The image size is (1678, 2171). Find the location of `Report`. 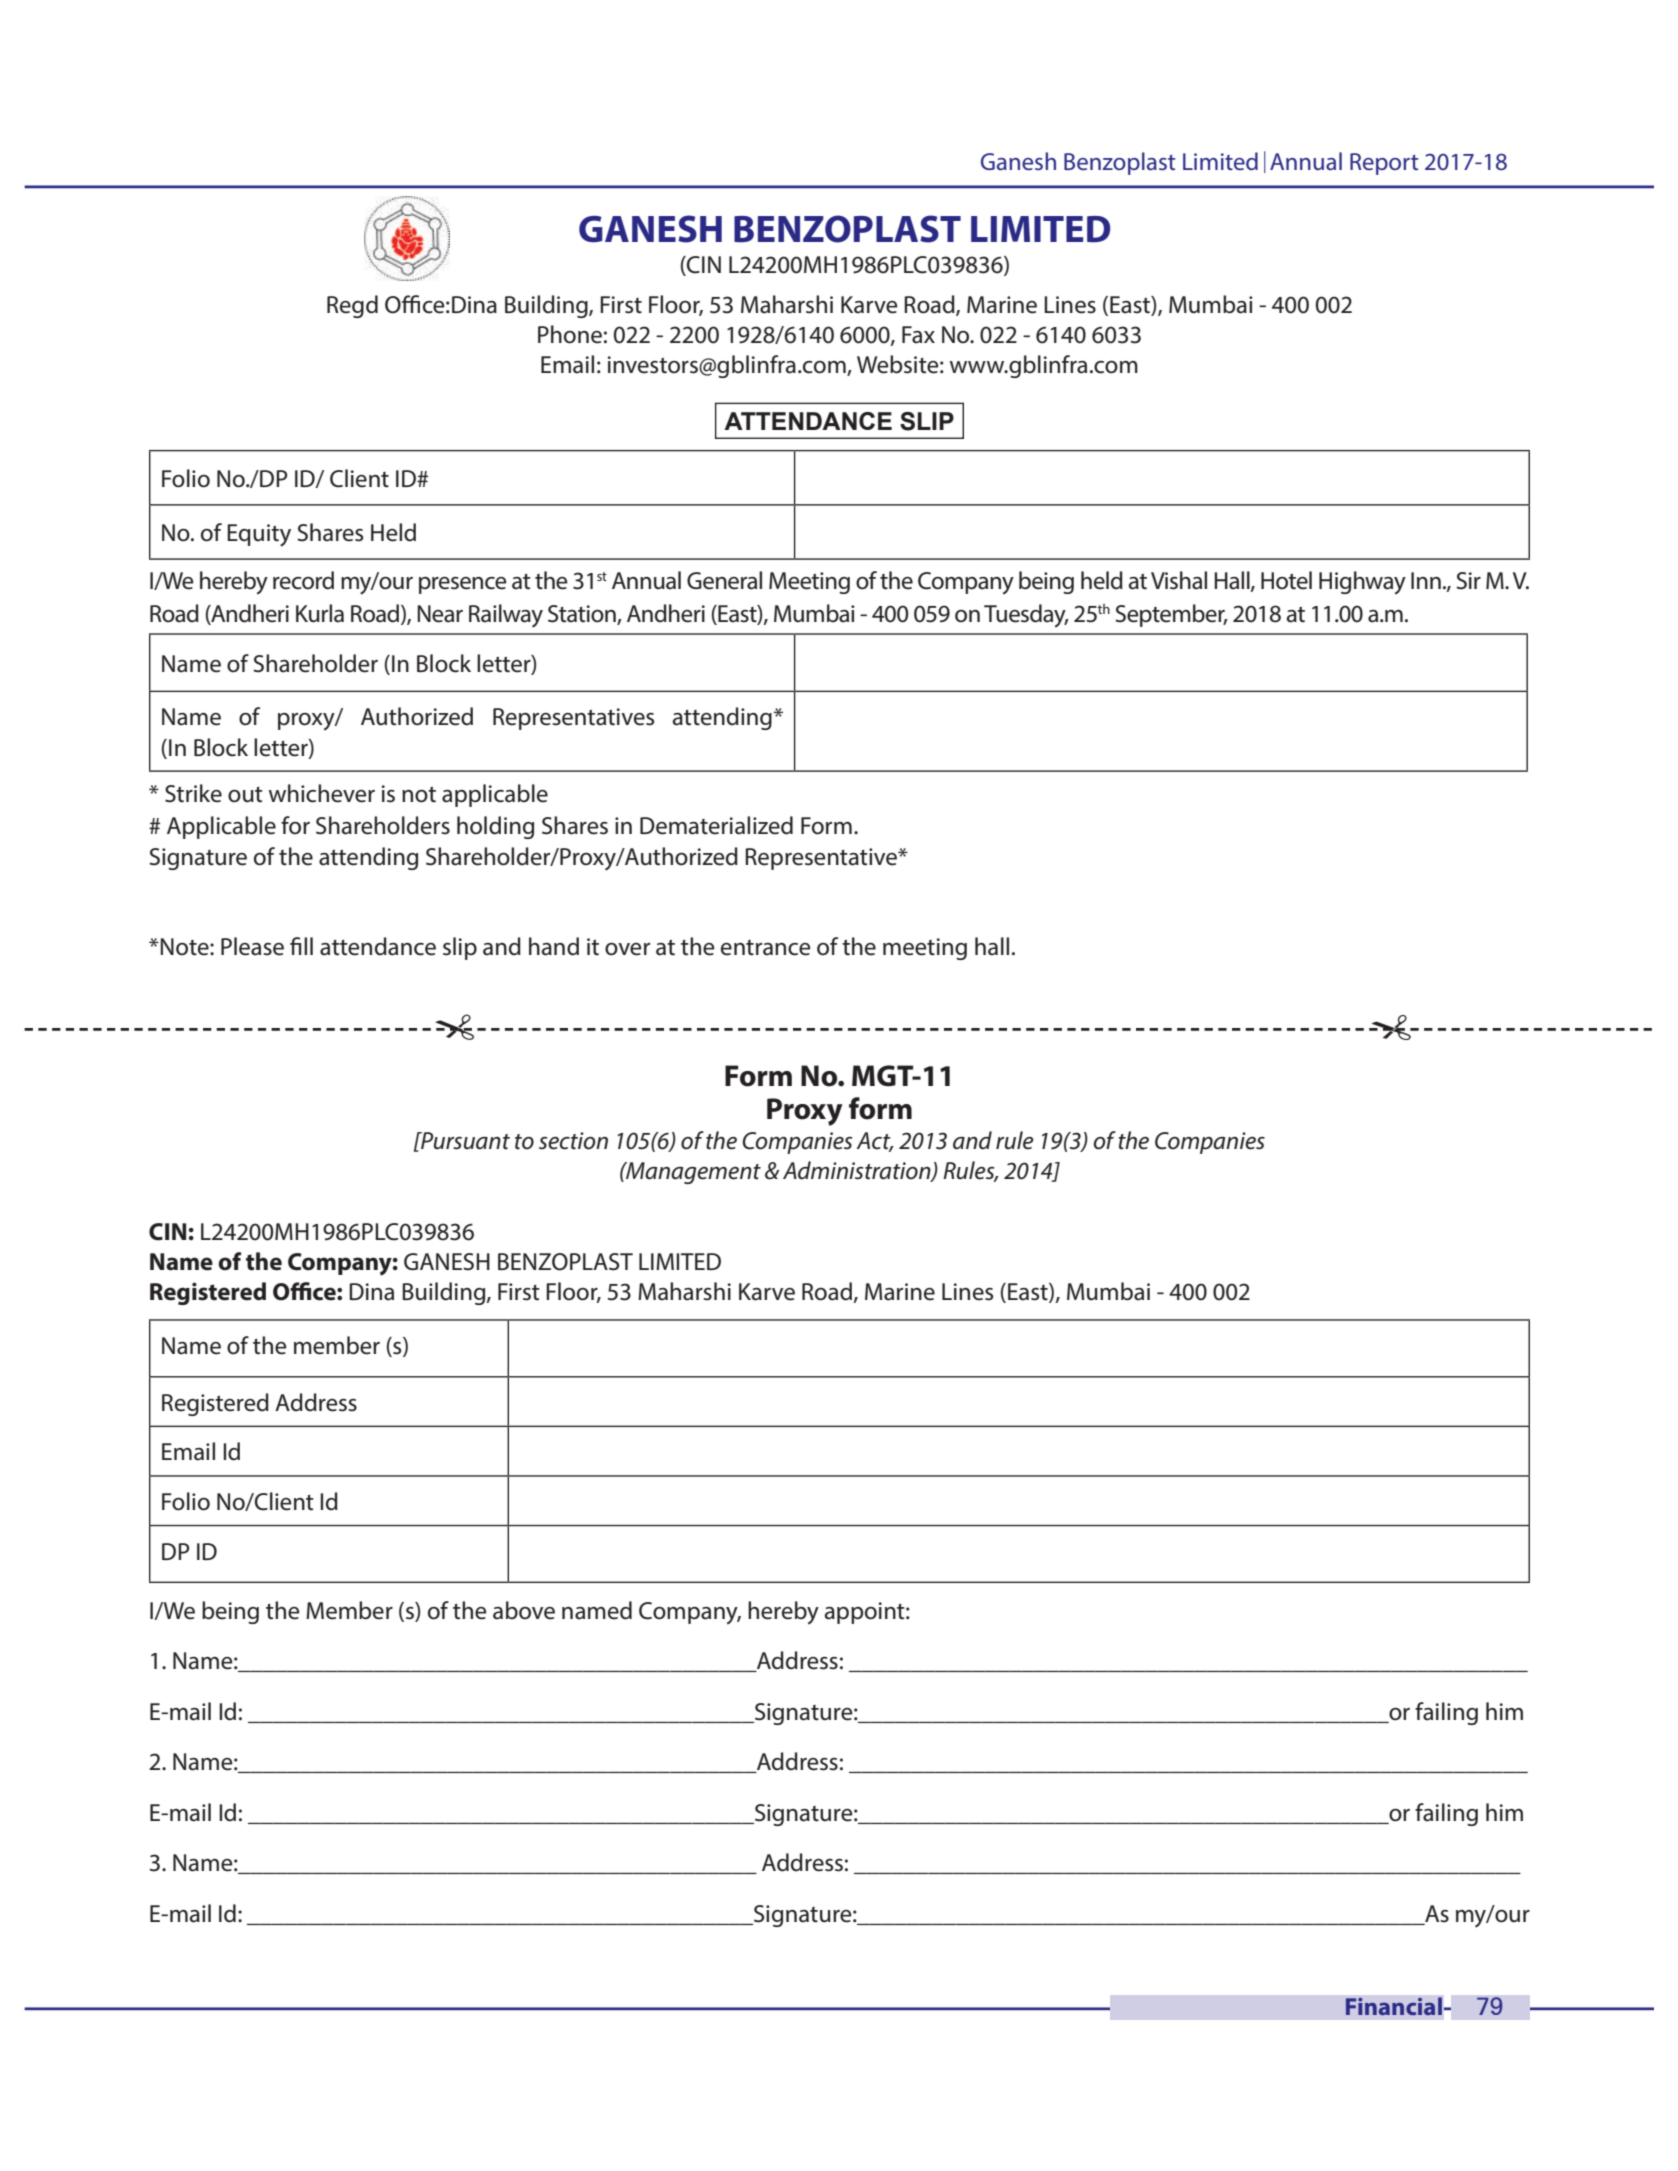

Report is located at coordinates (1384, 164).
